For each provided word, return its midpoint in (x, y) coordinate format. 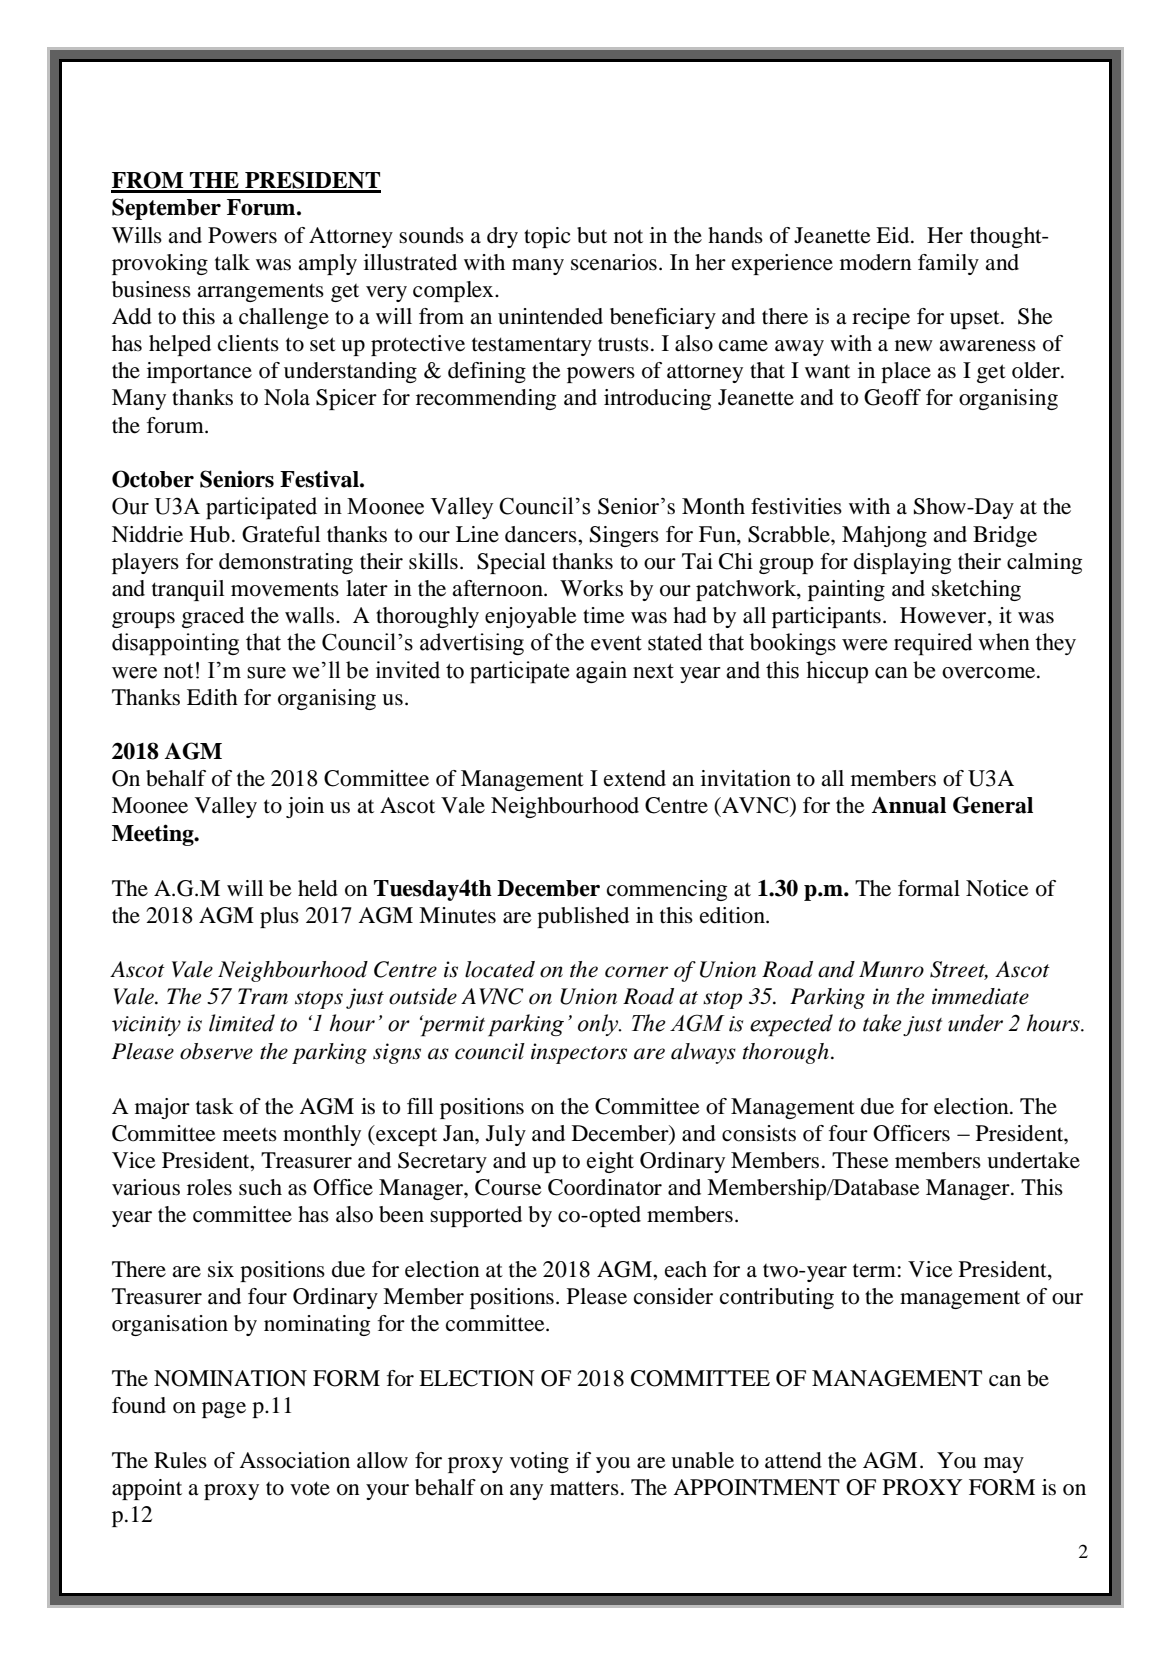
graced (213, 617)
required (933, 644)
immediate (980, 996)
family (948, 264)
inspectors (579, 1053)
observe (216, 1051)
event (616, 643)
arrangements (260, 293)
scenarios (614, 262)
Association (294, 1460)
